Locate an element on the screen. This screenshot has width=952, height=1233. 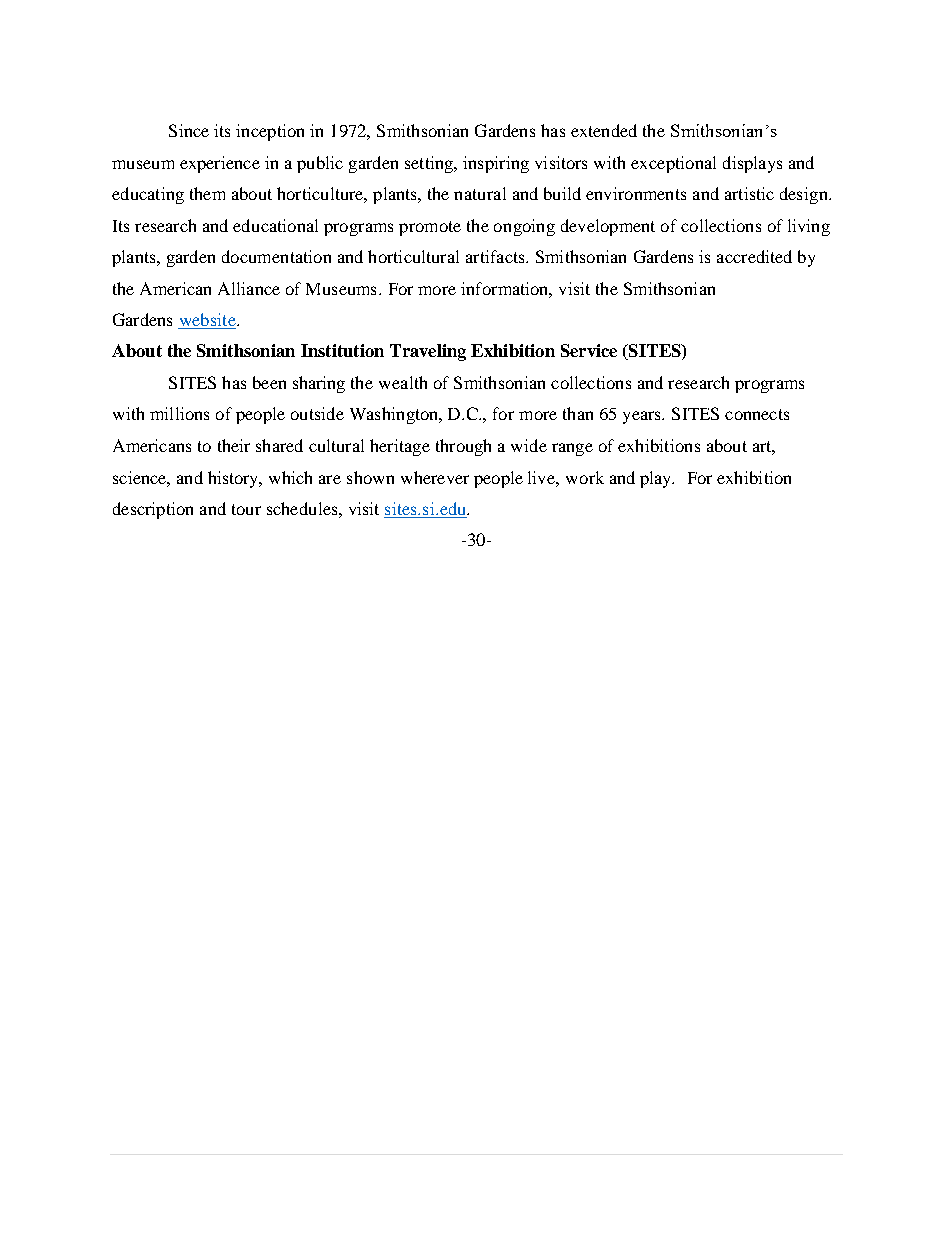
accredited is located at coordinates (754, 256).
